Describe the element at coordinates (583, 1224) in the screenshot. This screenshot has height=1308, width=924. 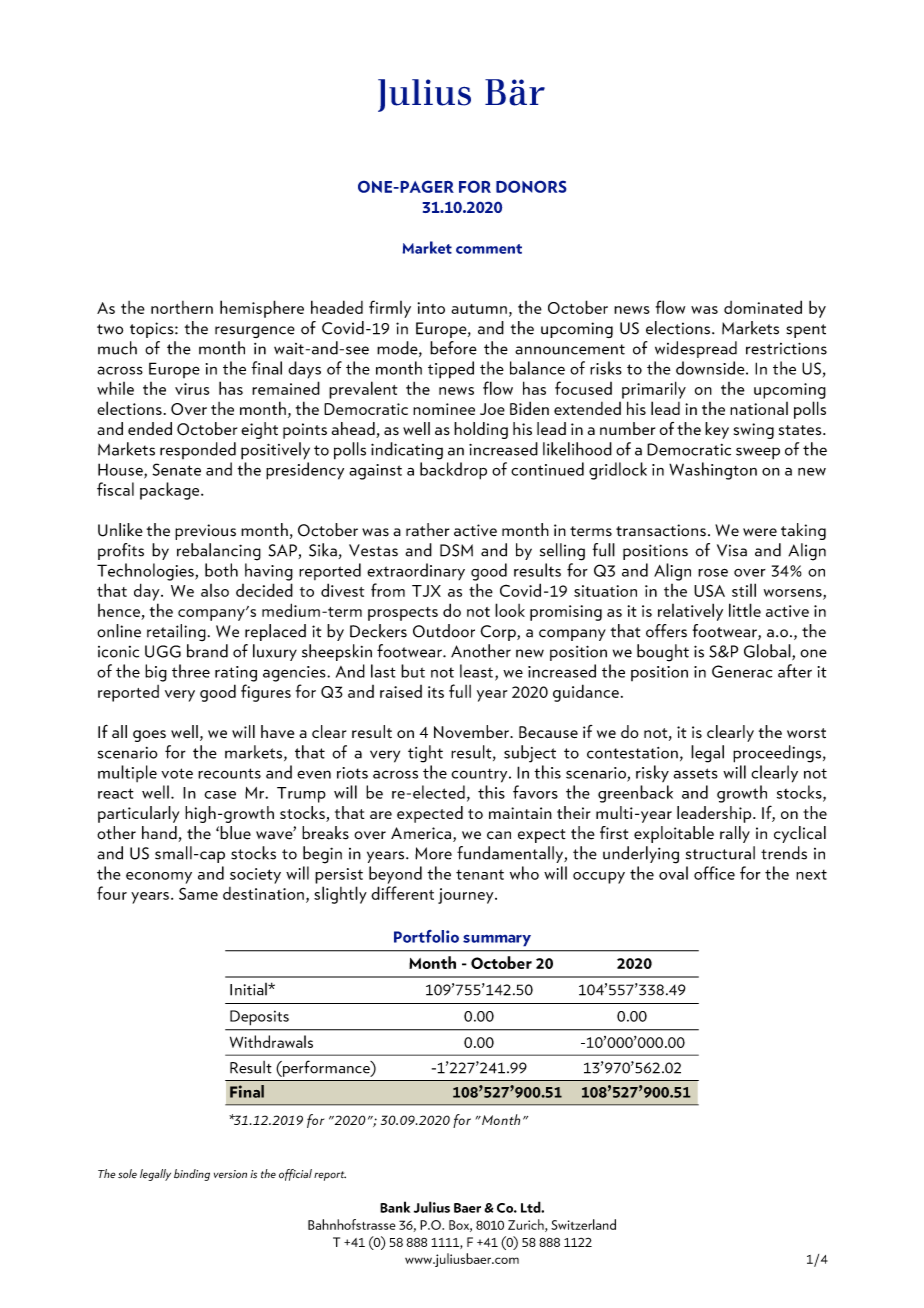
I see `Switzerland` at that location.
